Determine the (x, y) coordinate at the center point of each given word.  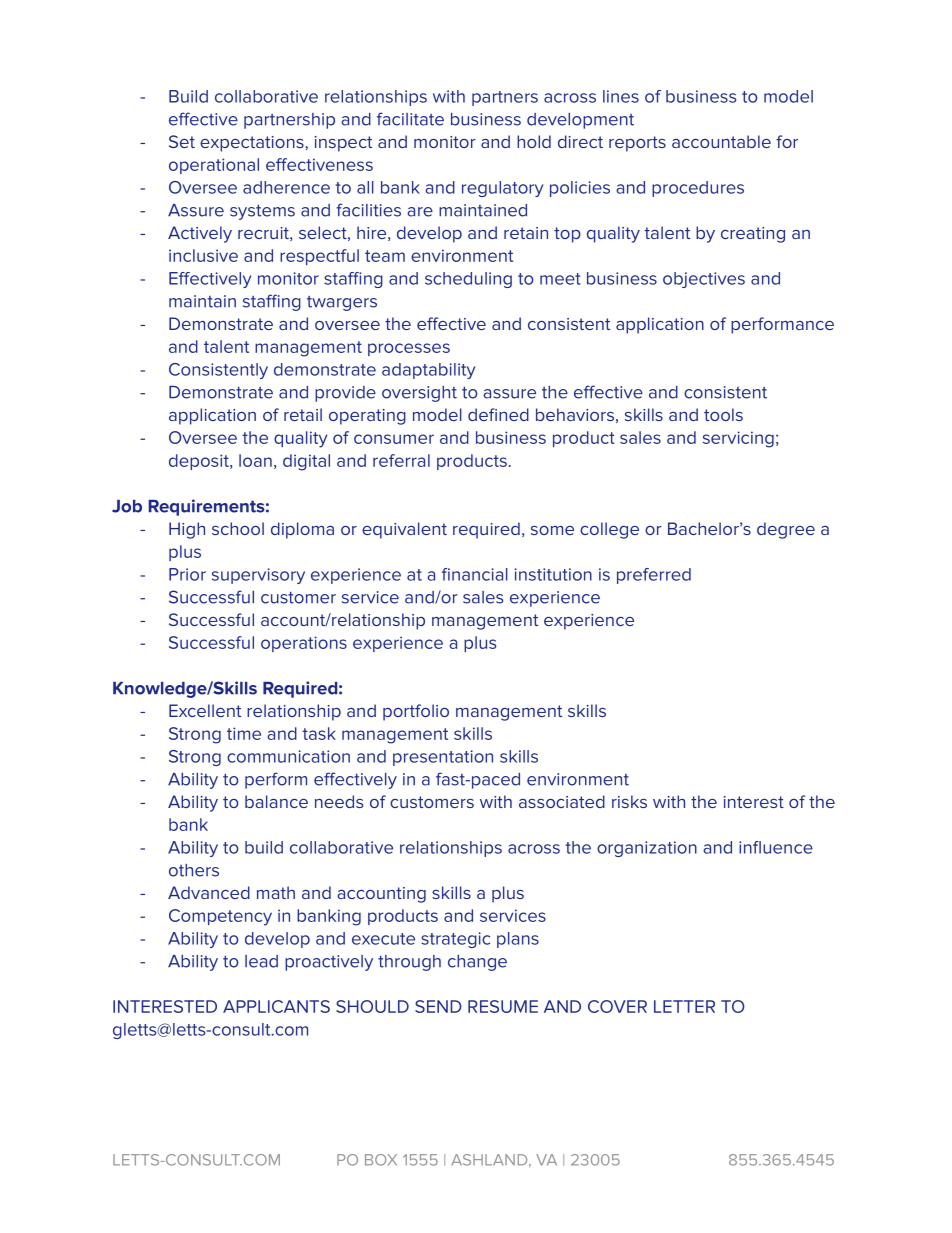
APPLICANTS (276, 1006)
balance (276, 801)
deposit (200, 462)
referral (401, 460)
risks (629, 801)
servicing (738, 439)
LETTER (684, 1006)
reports (637, 144)
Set (182, 141)
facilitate (410, 119)
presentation (443, 758)
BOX (381, 1160)
